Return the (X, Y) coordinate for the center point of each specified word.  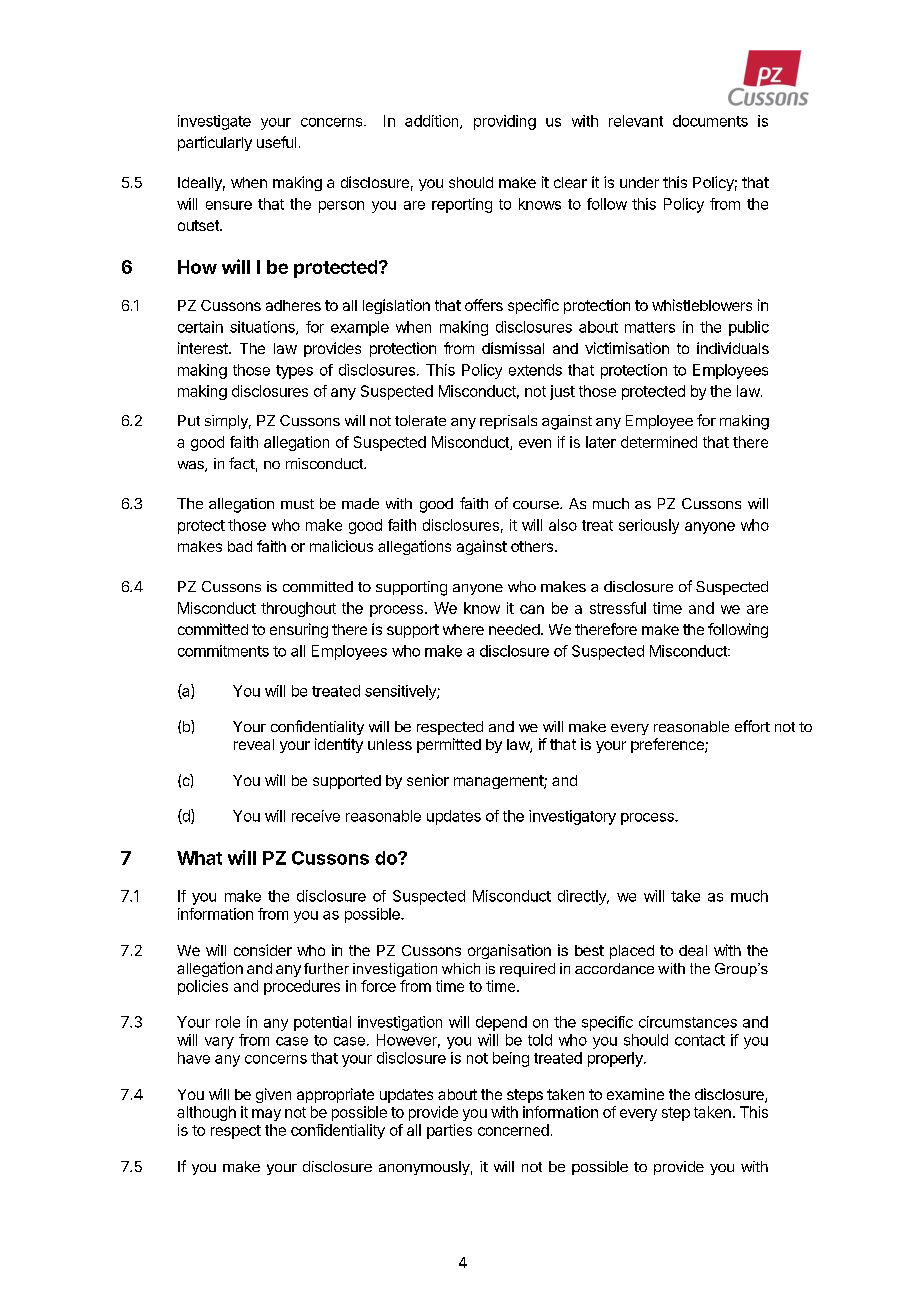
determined (659, 442)
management (499, 782)
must (297, 504)
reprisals (508, 422)
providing (505, 122)
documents (710, 121)
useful (276, 142)
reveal (254, 744)
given (273, 1095)
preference (668, 745)
